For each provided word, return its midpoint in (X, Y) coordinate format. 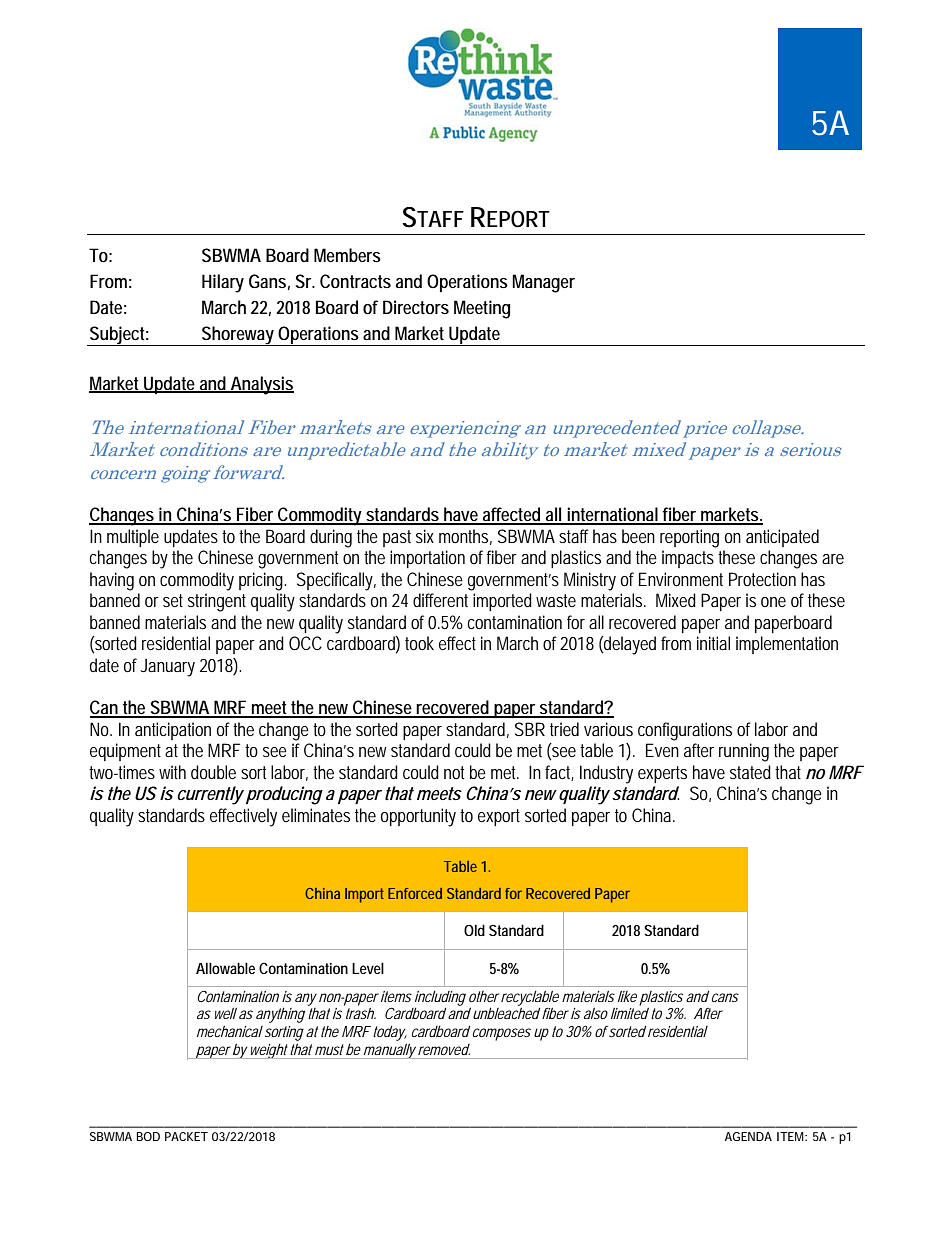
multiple (133, 538)
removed (444, 1049)
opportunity (418, 817)
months (465, 537)
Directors (416, 307)
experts (662, 774)
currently (210, 795)
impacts (688, 559)
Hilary (223, 283)
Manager (543, 283)
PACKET (186, 1136)
